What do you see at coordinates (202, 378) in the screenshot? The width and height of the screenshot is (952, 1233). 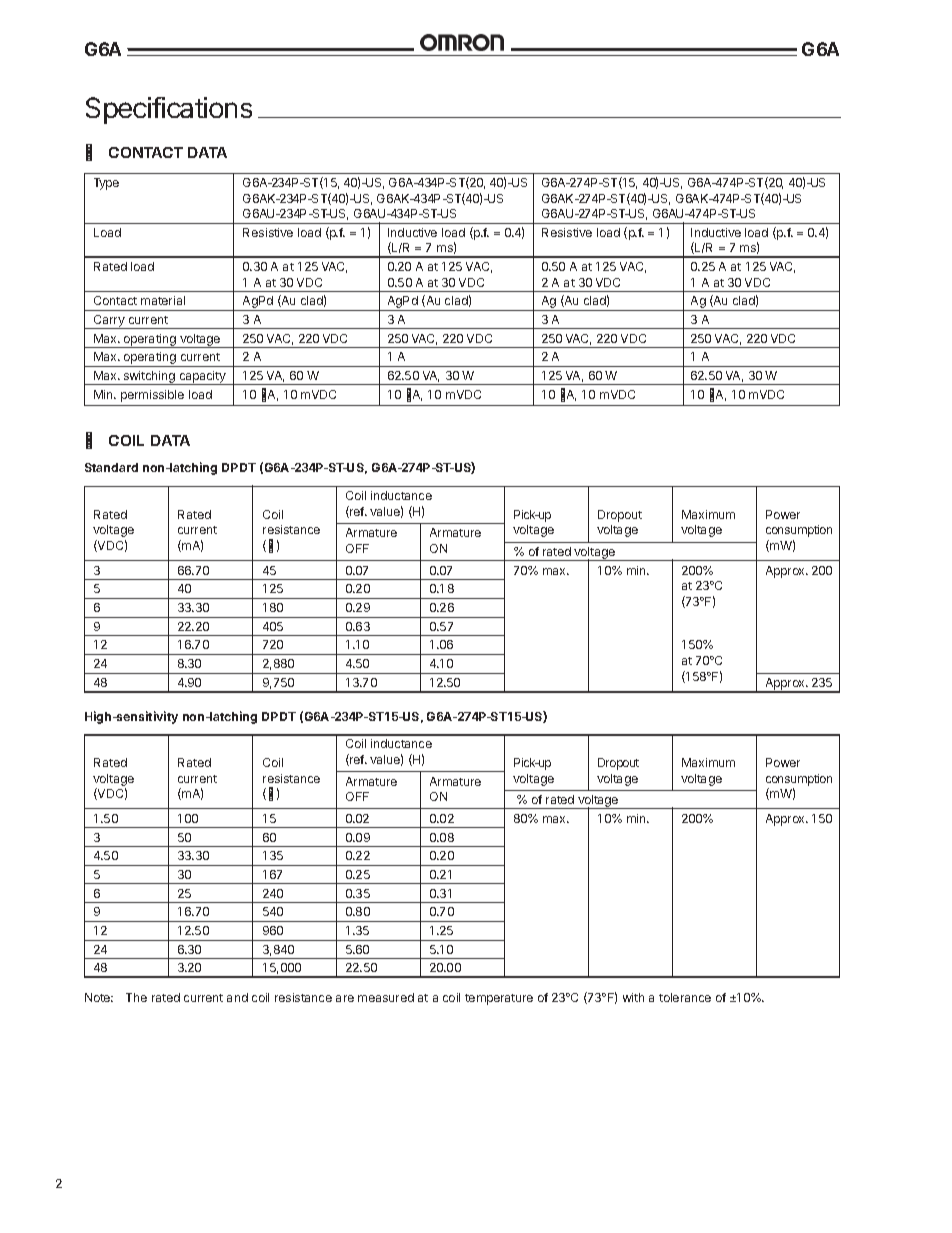 I see `capacity` at bounding box center [202, 378].
